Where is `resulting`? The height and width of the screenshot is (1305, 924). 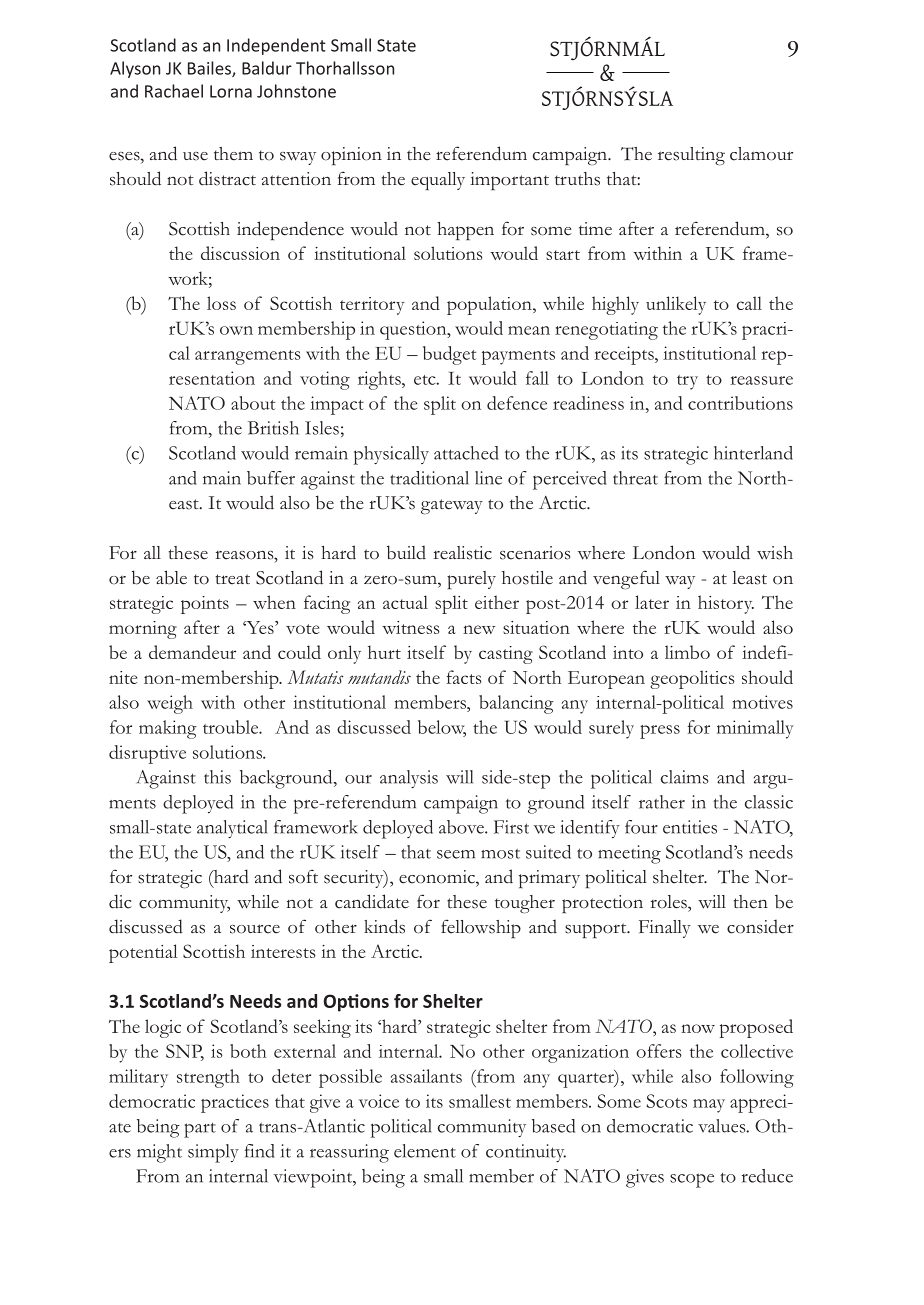 resulting is located at coordinates (691, 156).
